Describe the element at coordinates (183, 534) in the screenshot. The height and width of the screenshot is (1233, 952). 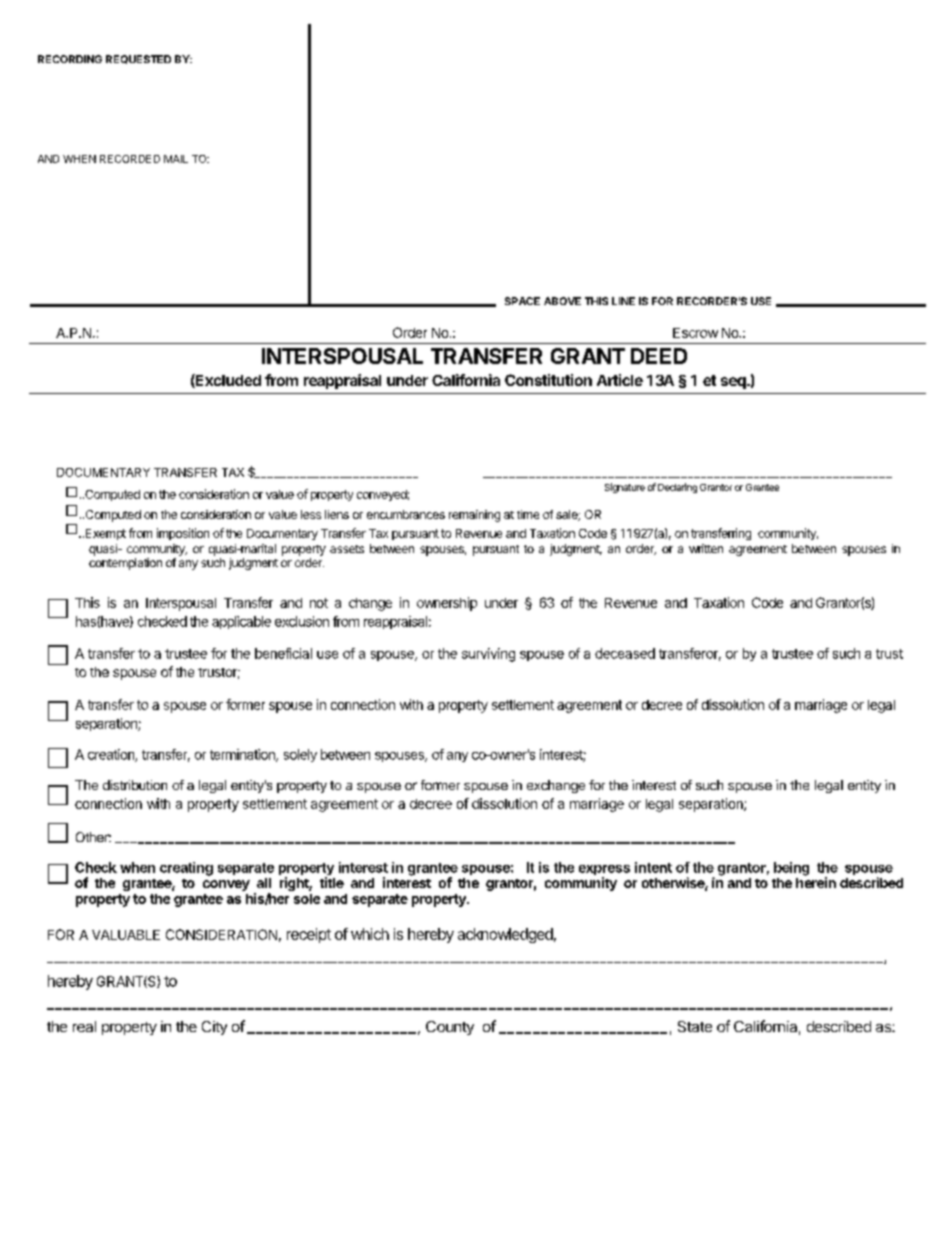
I see `imposition` at that location.
